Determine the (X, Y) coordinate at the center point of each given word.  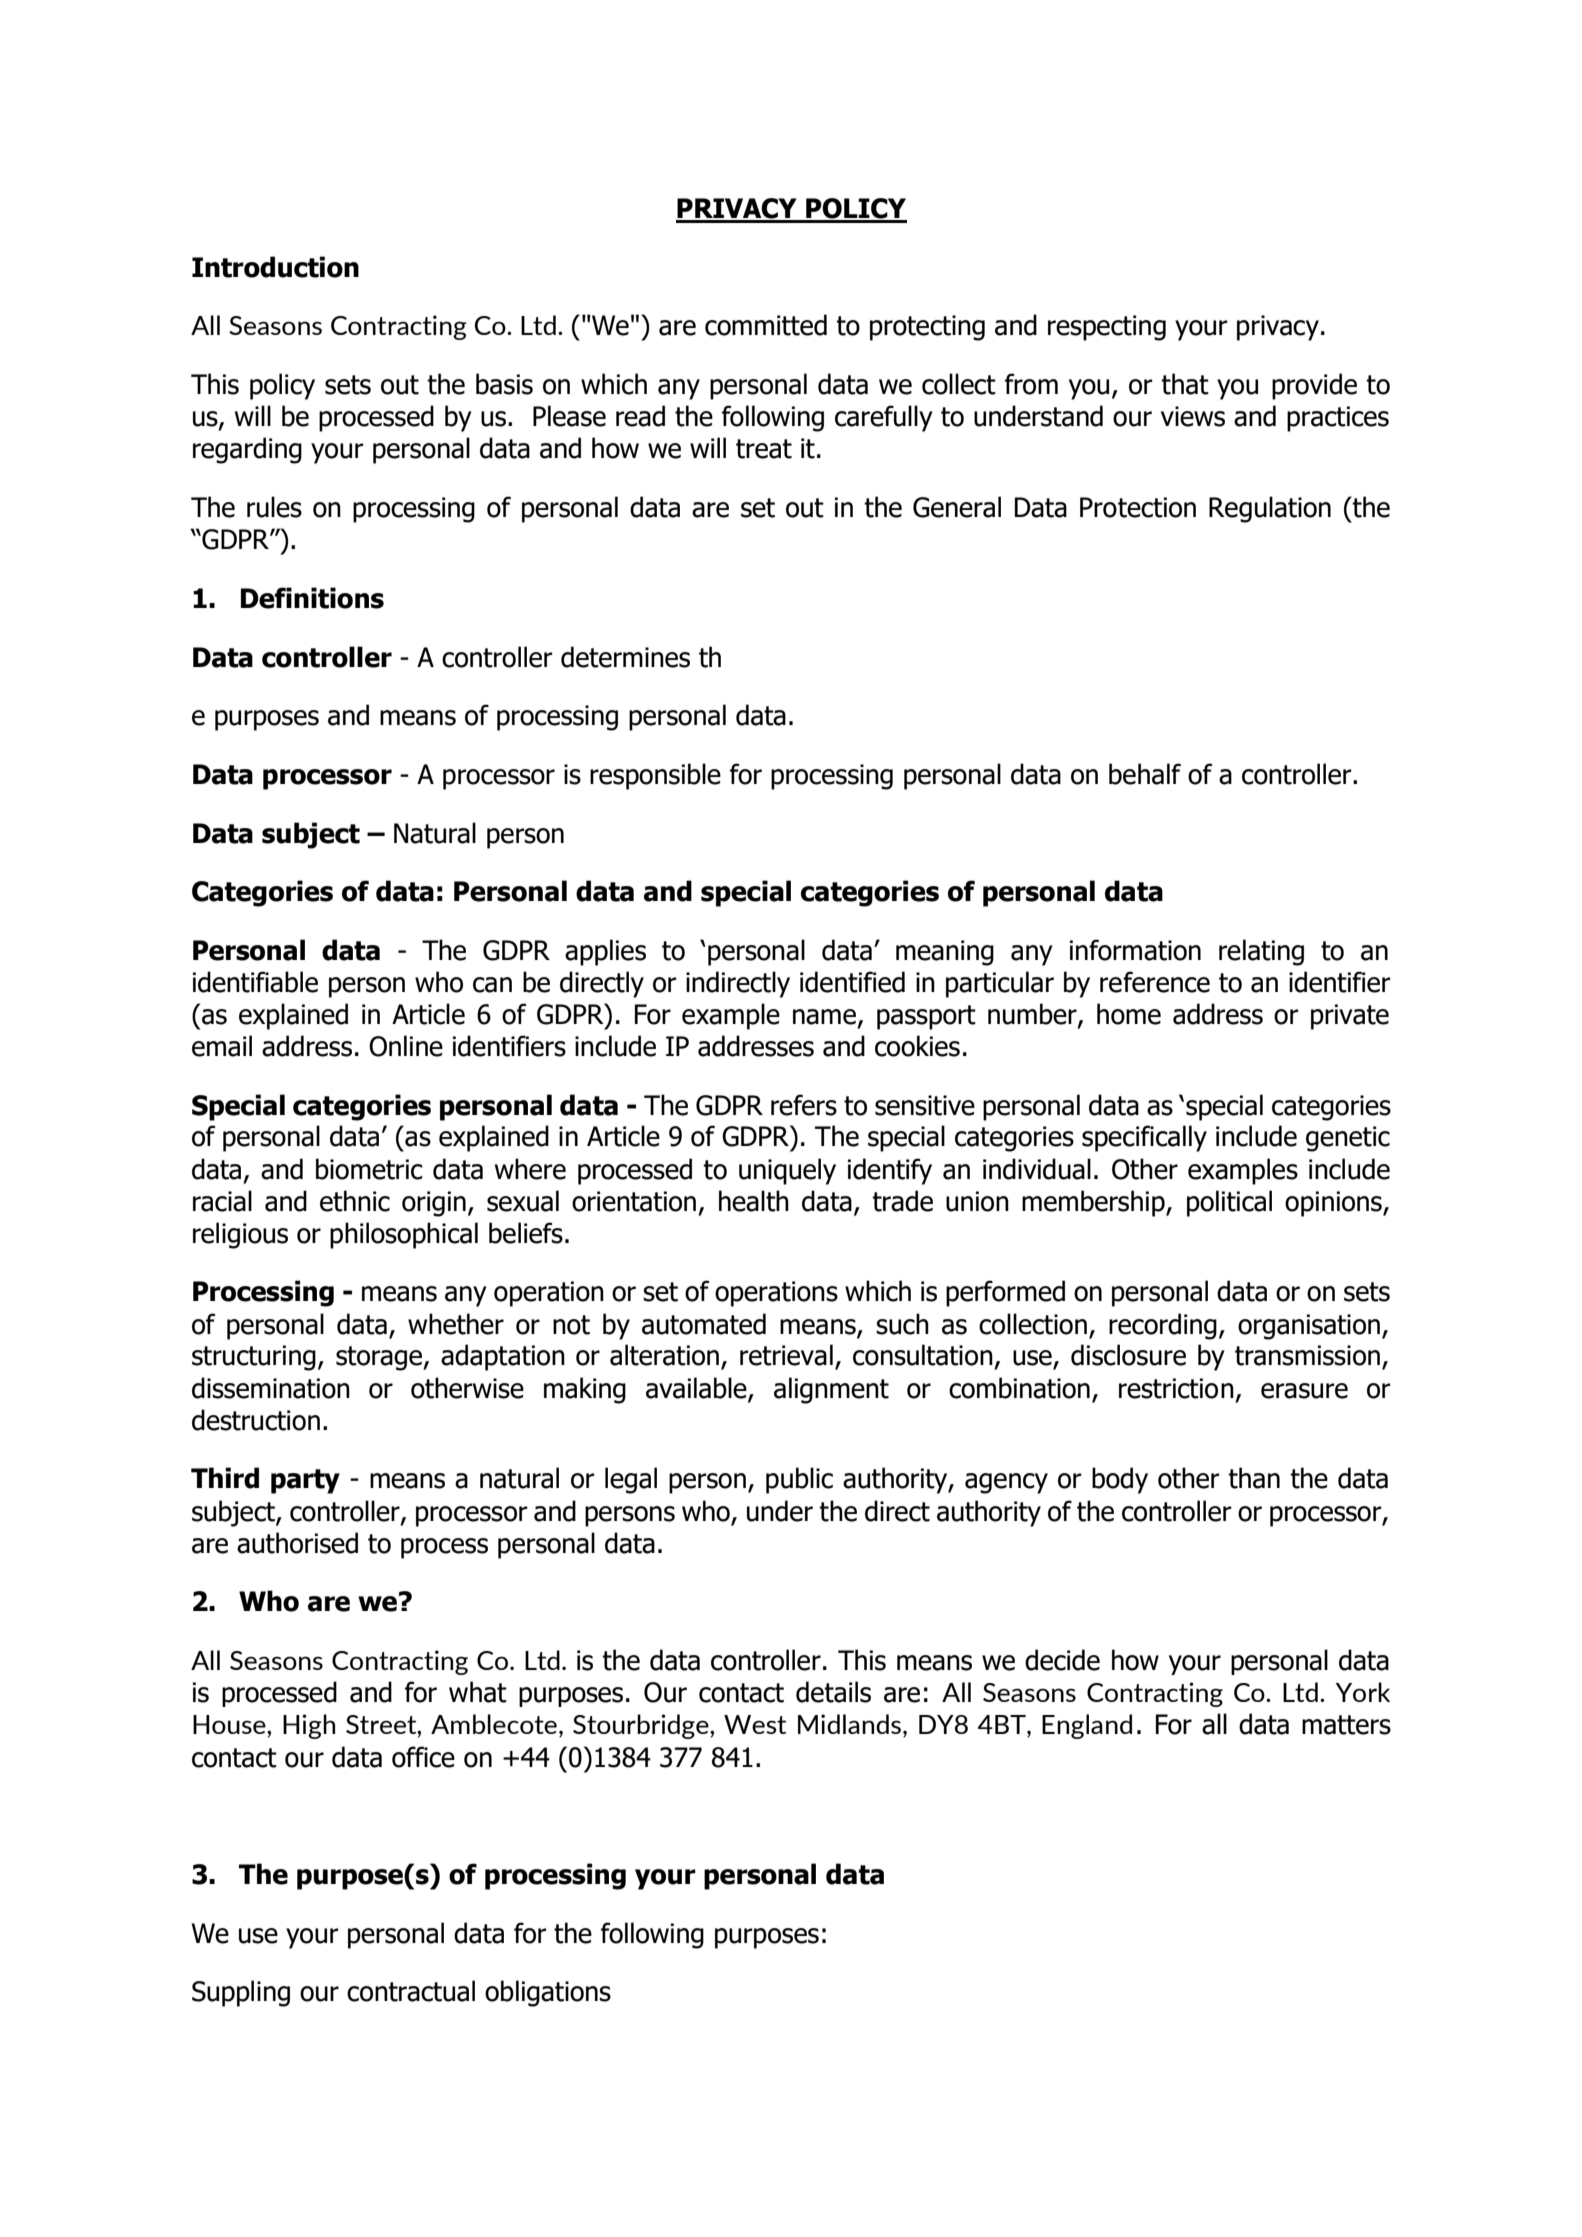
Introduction (275, 267)
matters (1346, 1725)
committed (766, 325)
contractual (411, 1991)
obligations (548, 1993)
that (1185, 384)
